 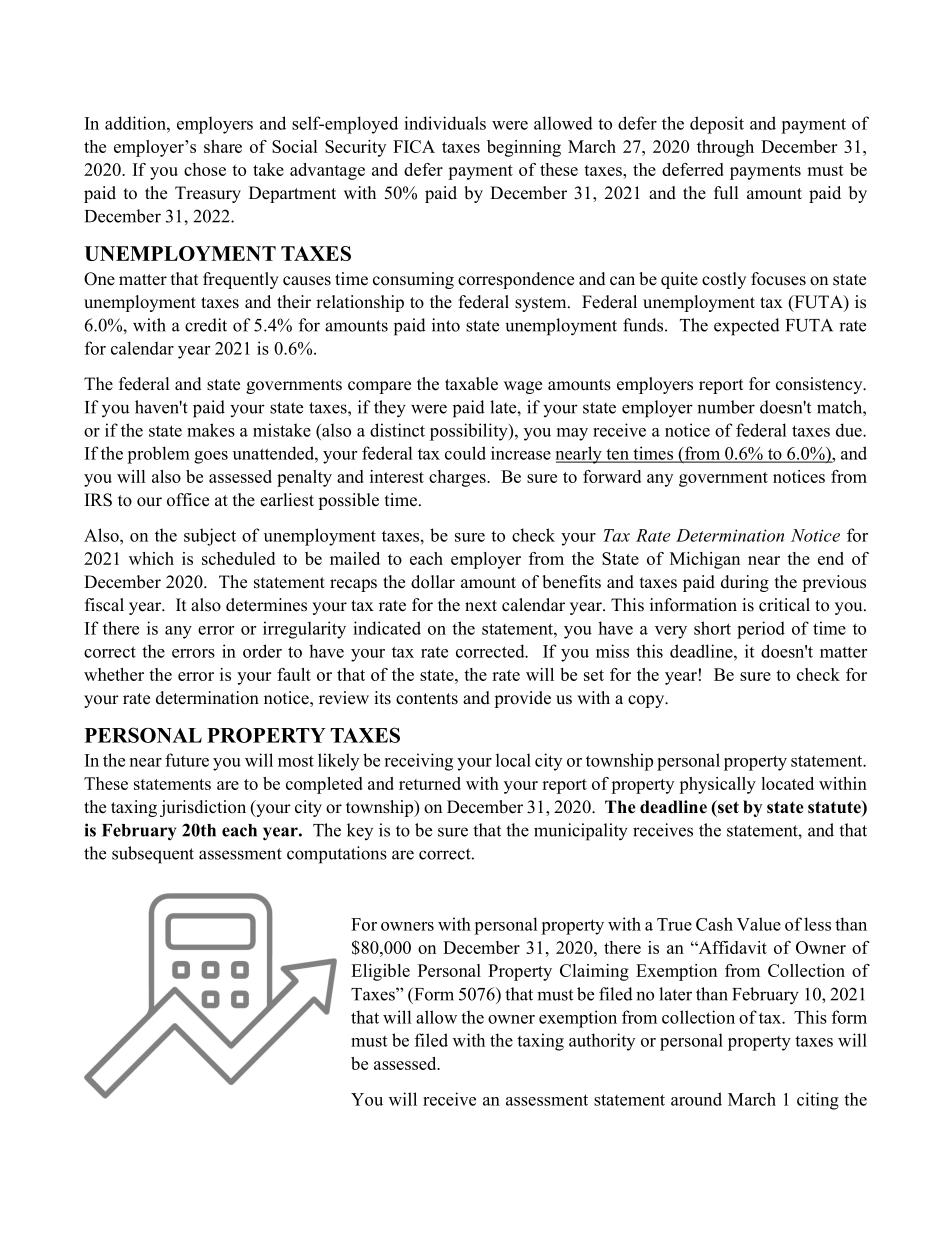 I want to click on through, so click(x=725, y=148).
